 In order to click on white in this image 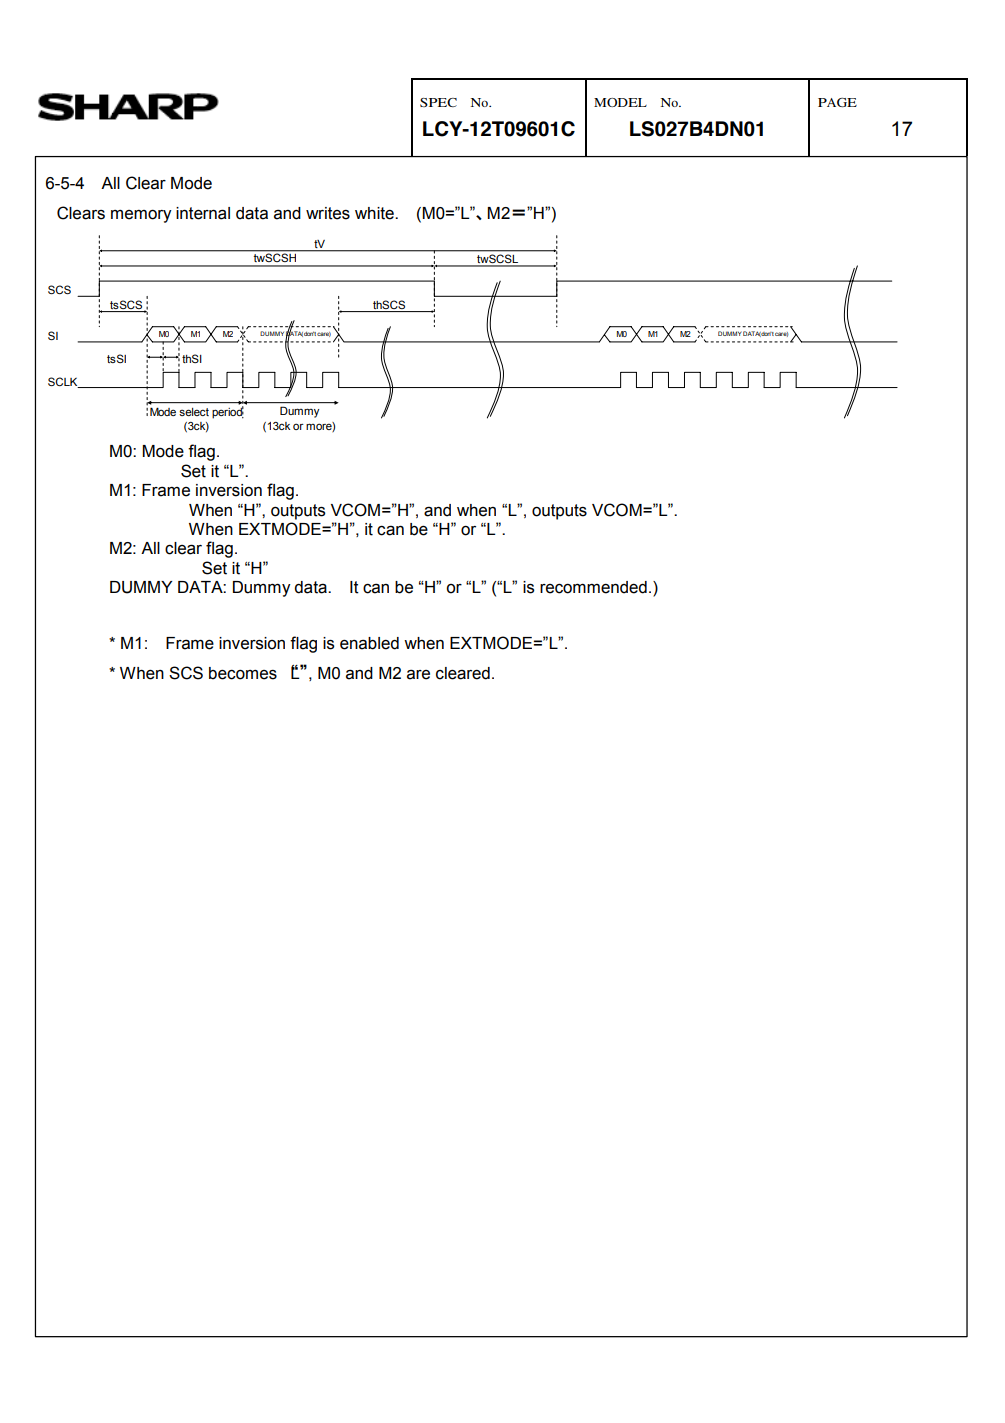, I will do `click(375, 213)`.
